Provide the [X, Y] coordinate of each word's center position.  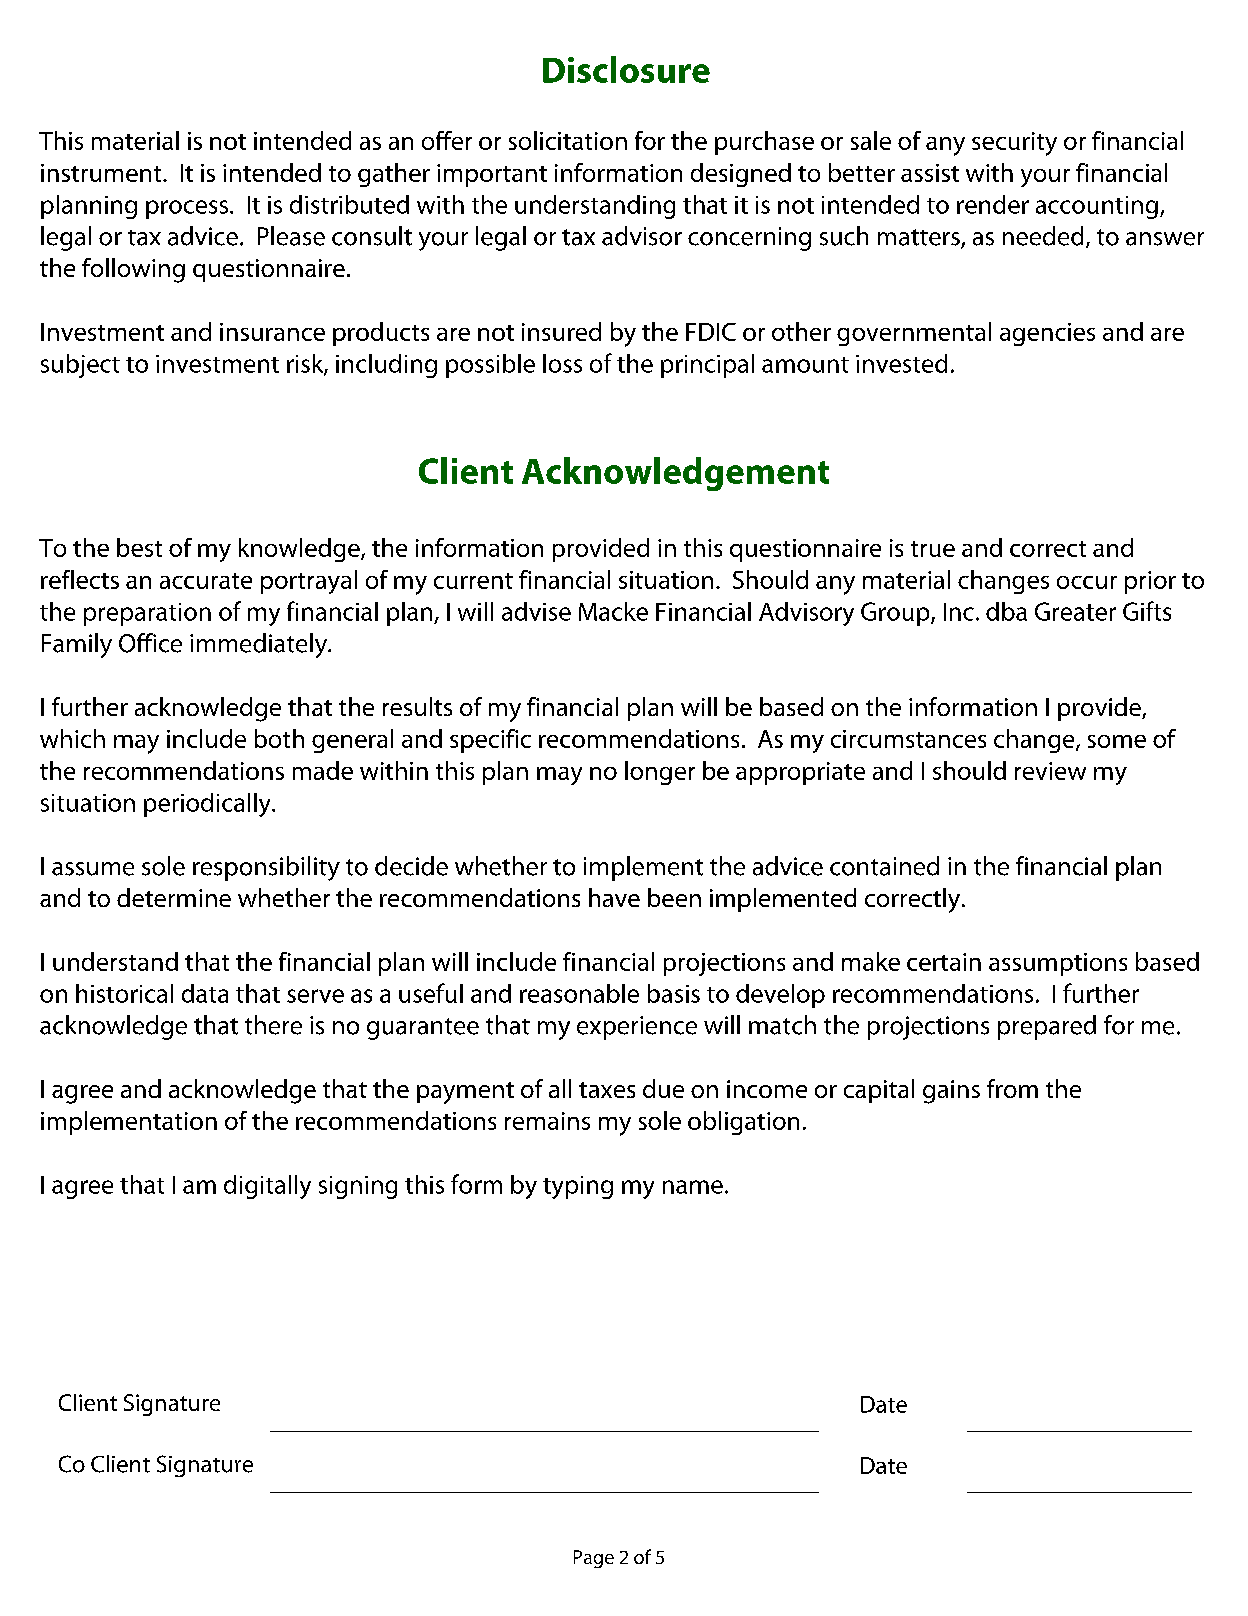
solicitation [568, 140]
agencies [1047, 334]
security [1014, 144]
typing [578, 1187]
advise [536, 611]
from [1012, 1088]
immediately [259, 645]
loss [562, 363]
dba [1006, 611]
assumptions [1058, 964]
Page [594, 1559]
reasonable [579, 993]
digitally [267, 1187]
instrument [102, 173]
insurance [272, 332]
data [205, 993]
